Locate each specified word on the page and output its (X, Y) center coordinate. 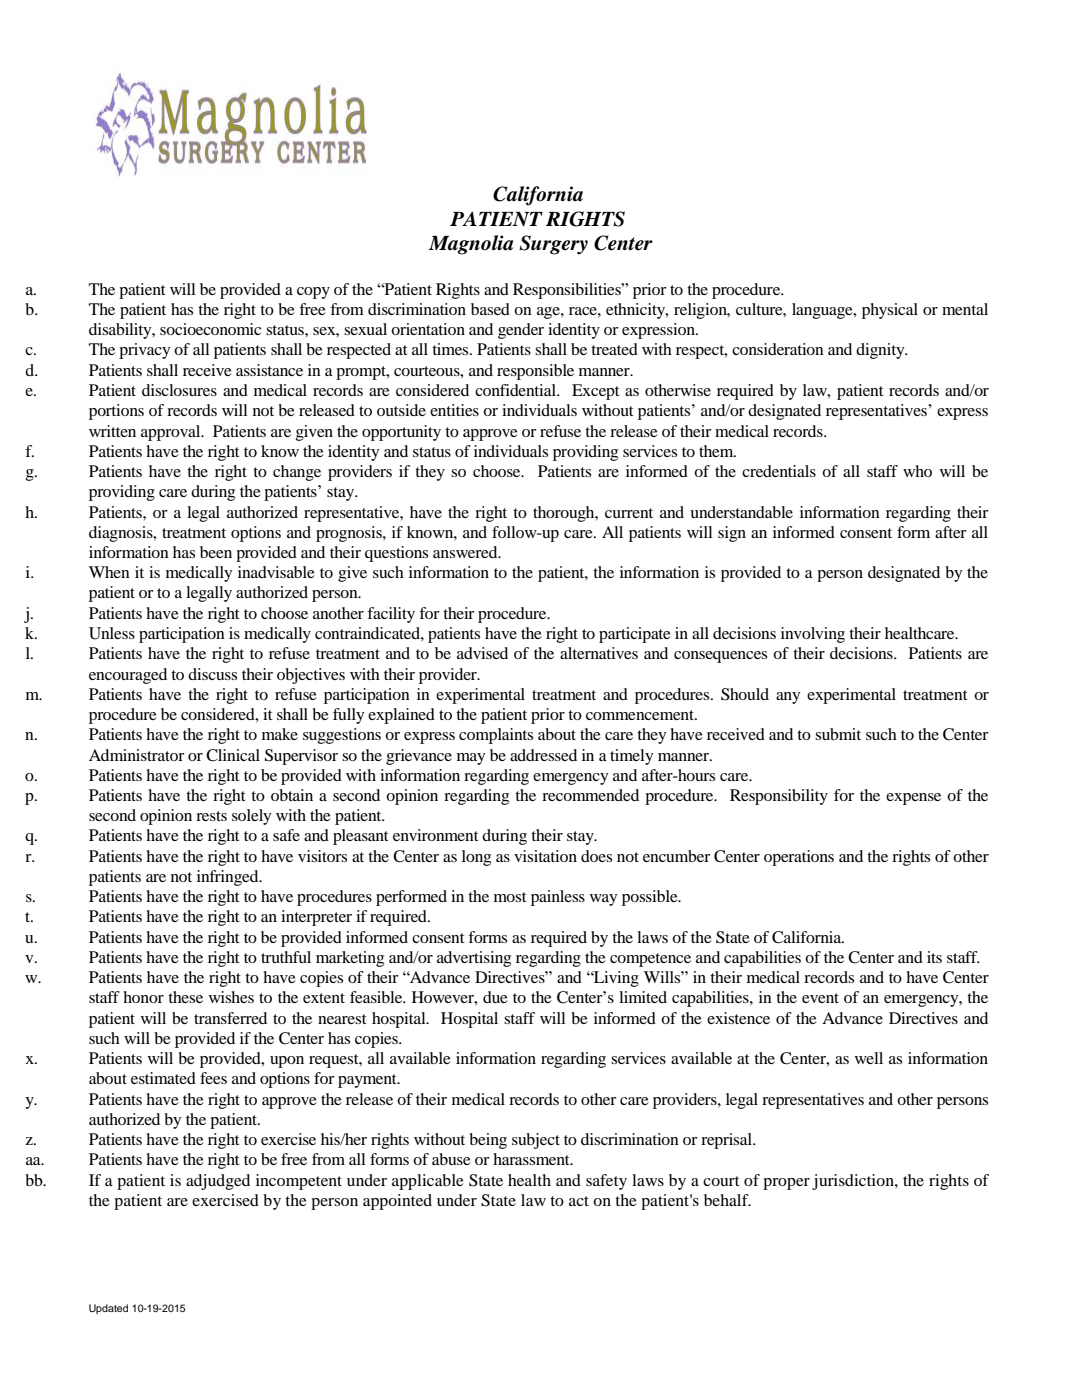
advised (482, 653)
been (216, 552)
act (579, 1201)
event (820, 998)
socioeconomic (210, 329)
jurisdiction (854, 1182)
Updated (108, 1309)
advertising (474, 959)
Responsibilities (568, 291)
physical (890, 311)
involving (813, 635)
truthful (286, 957)
